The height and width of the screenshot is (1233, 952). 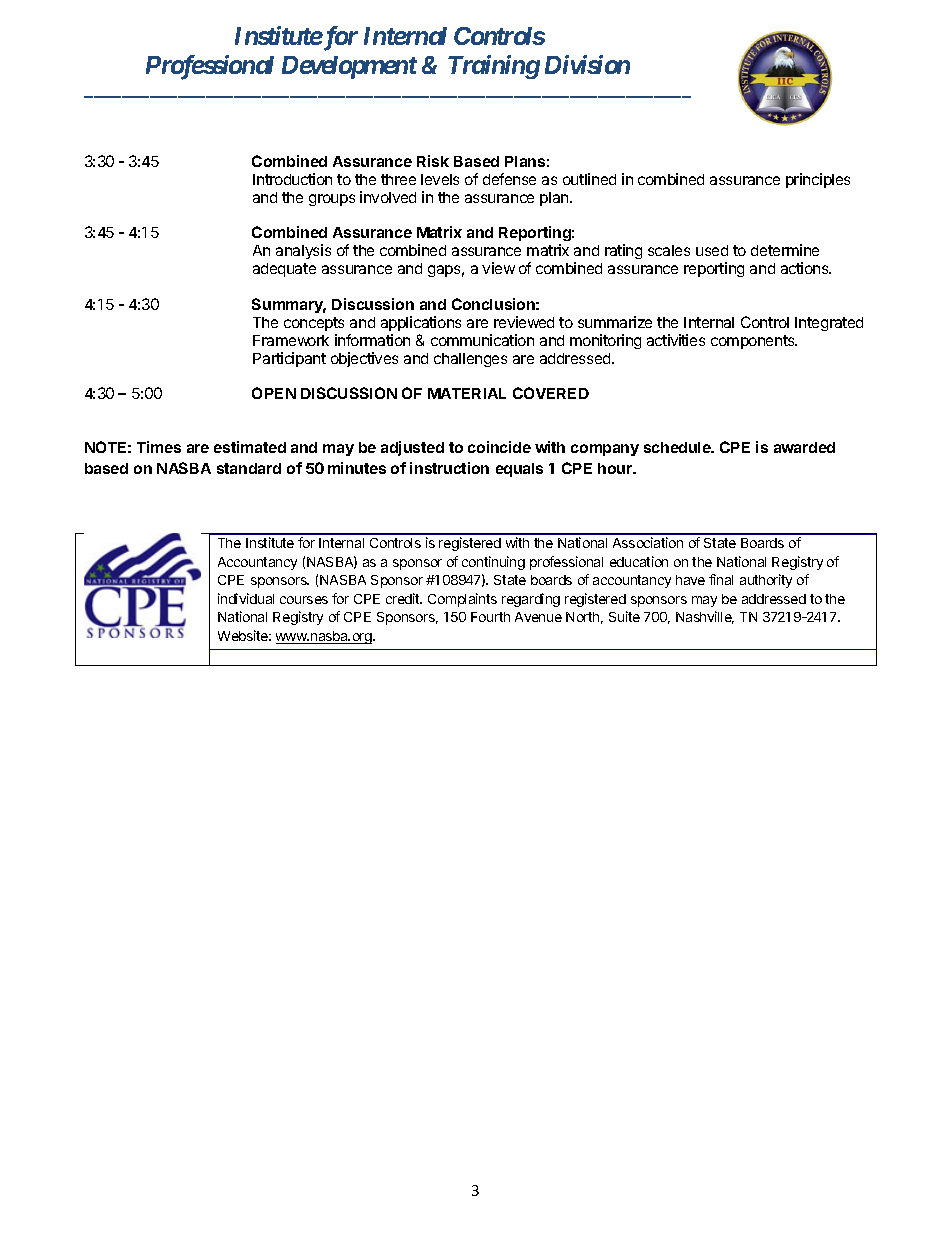 What do you see at coordinates (587, 64) in the screenshot?
I see `Division` at bounding box center [587, 64].
